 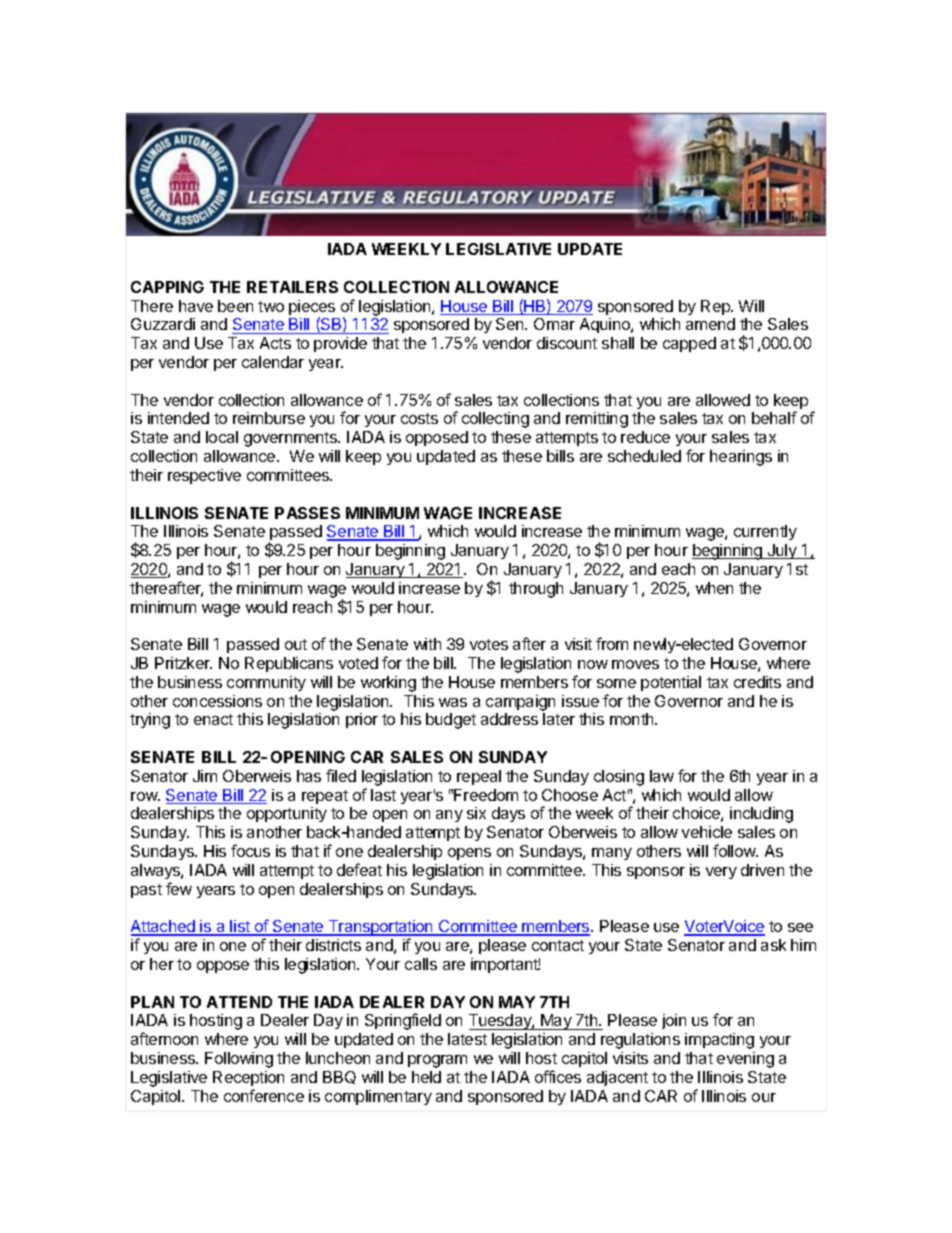 What do you see at coordinates (453, 702) in the screenshot?
I see `was` at bounding box center [453, 702].
